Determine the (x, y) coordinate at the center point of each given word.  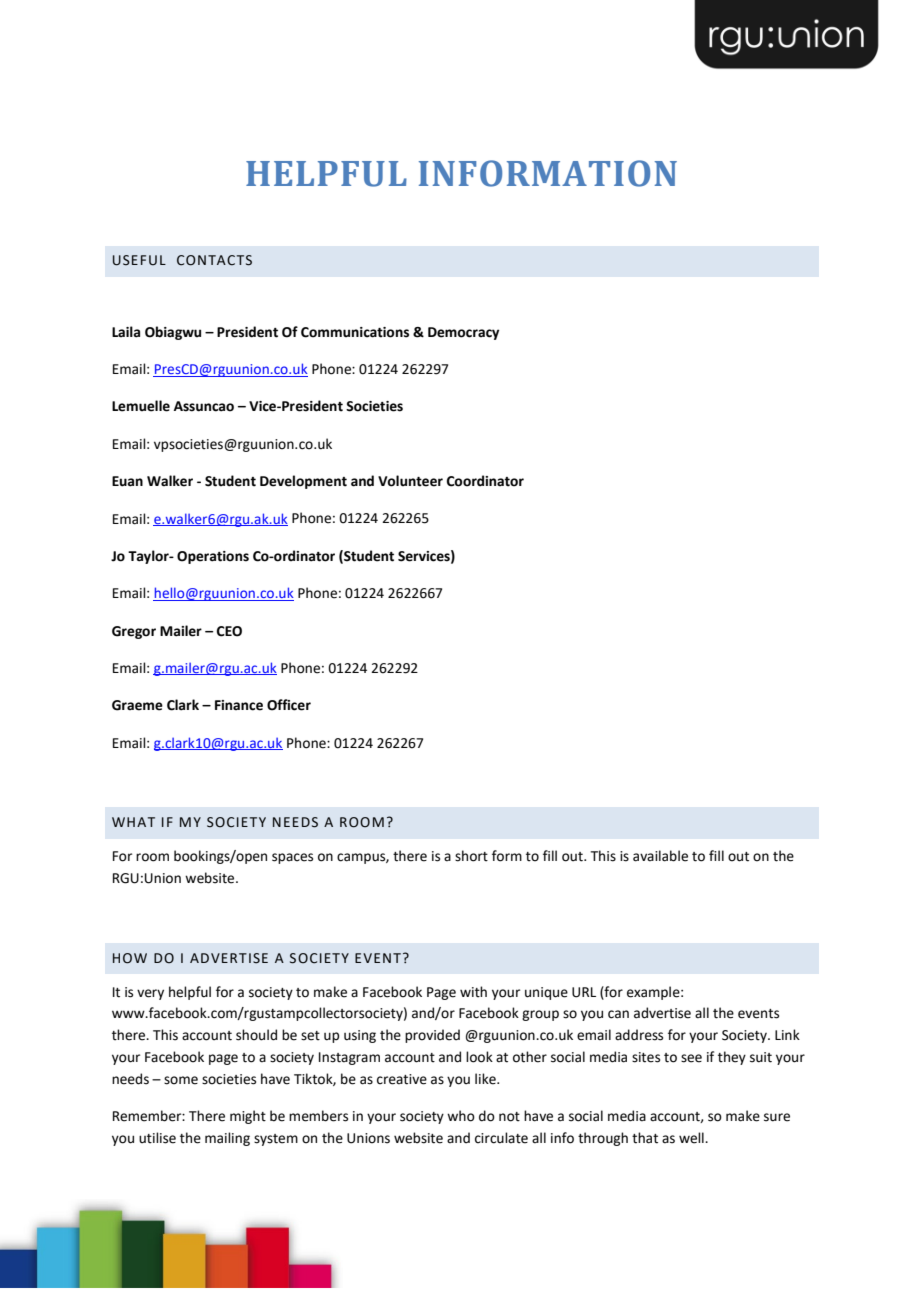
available (660, 856)
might (248, 1117)
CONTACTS (214, 260)
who (461, 1116)
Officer (289, 705)
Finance (239, 705)
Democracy (463, 333)
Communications (355, 332)
